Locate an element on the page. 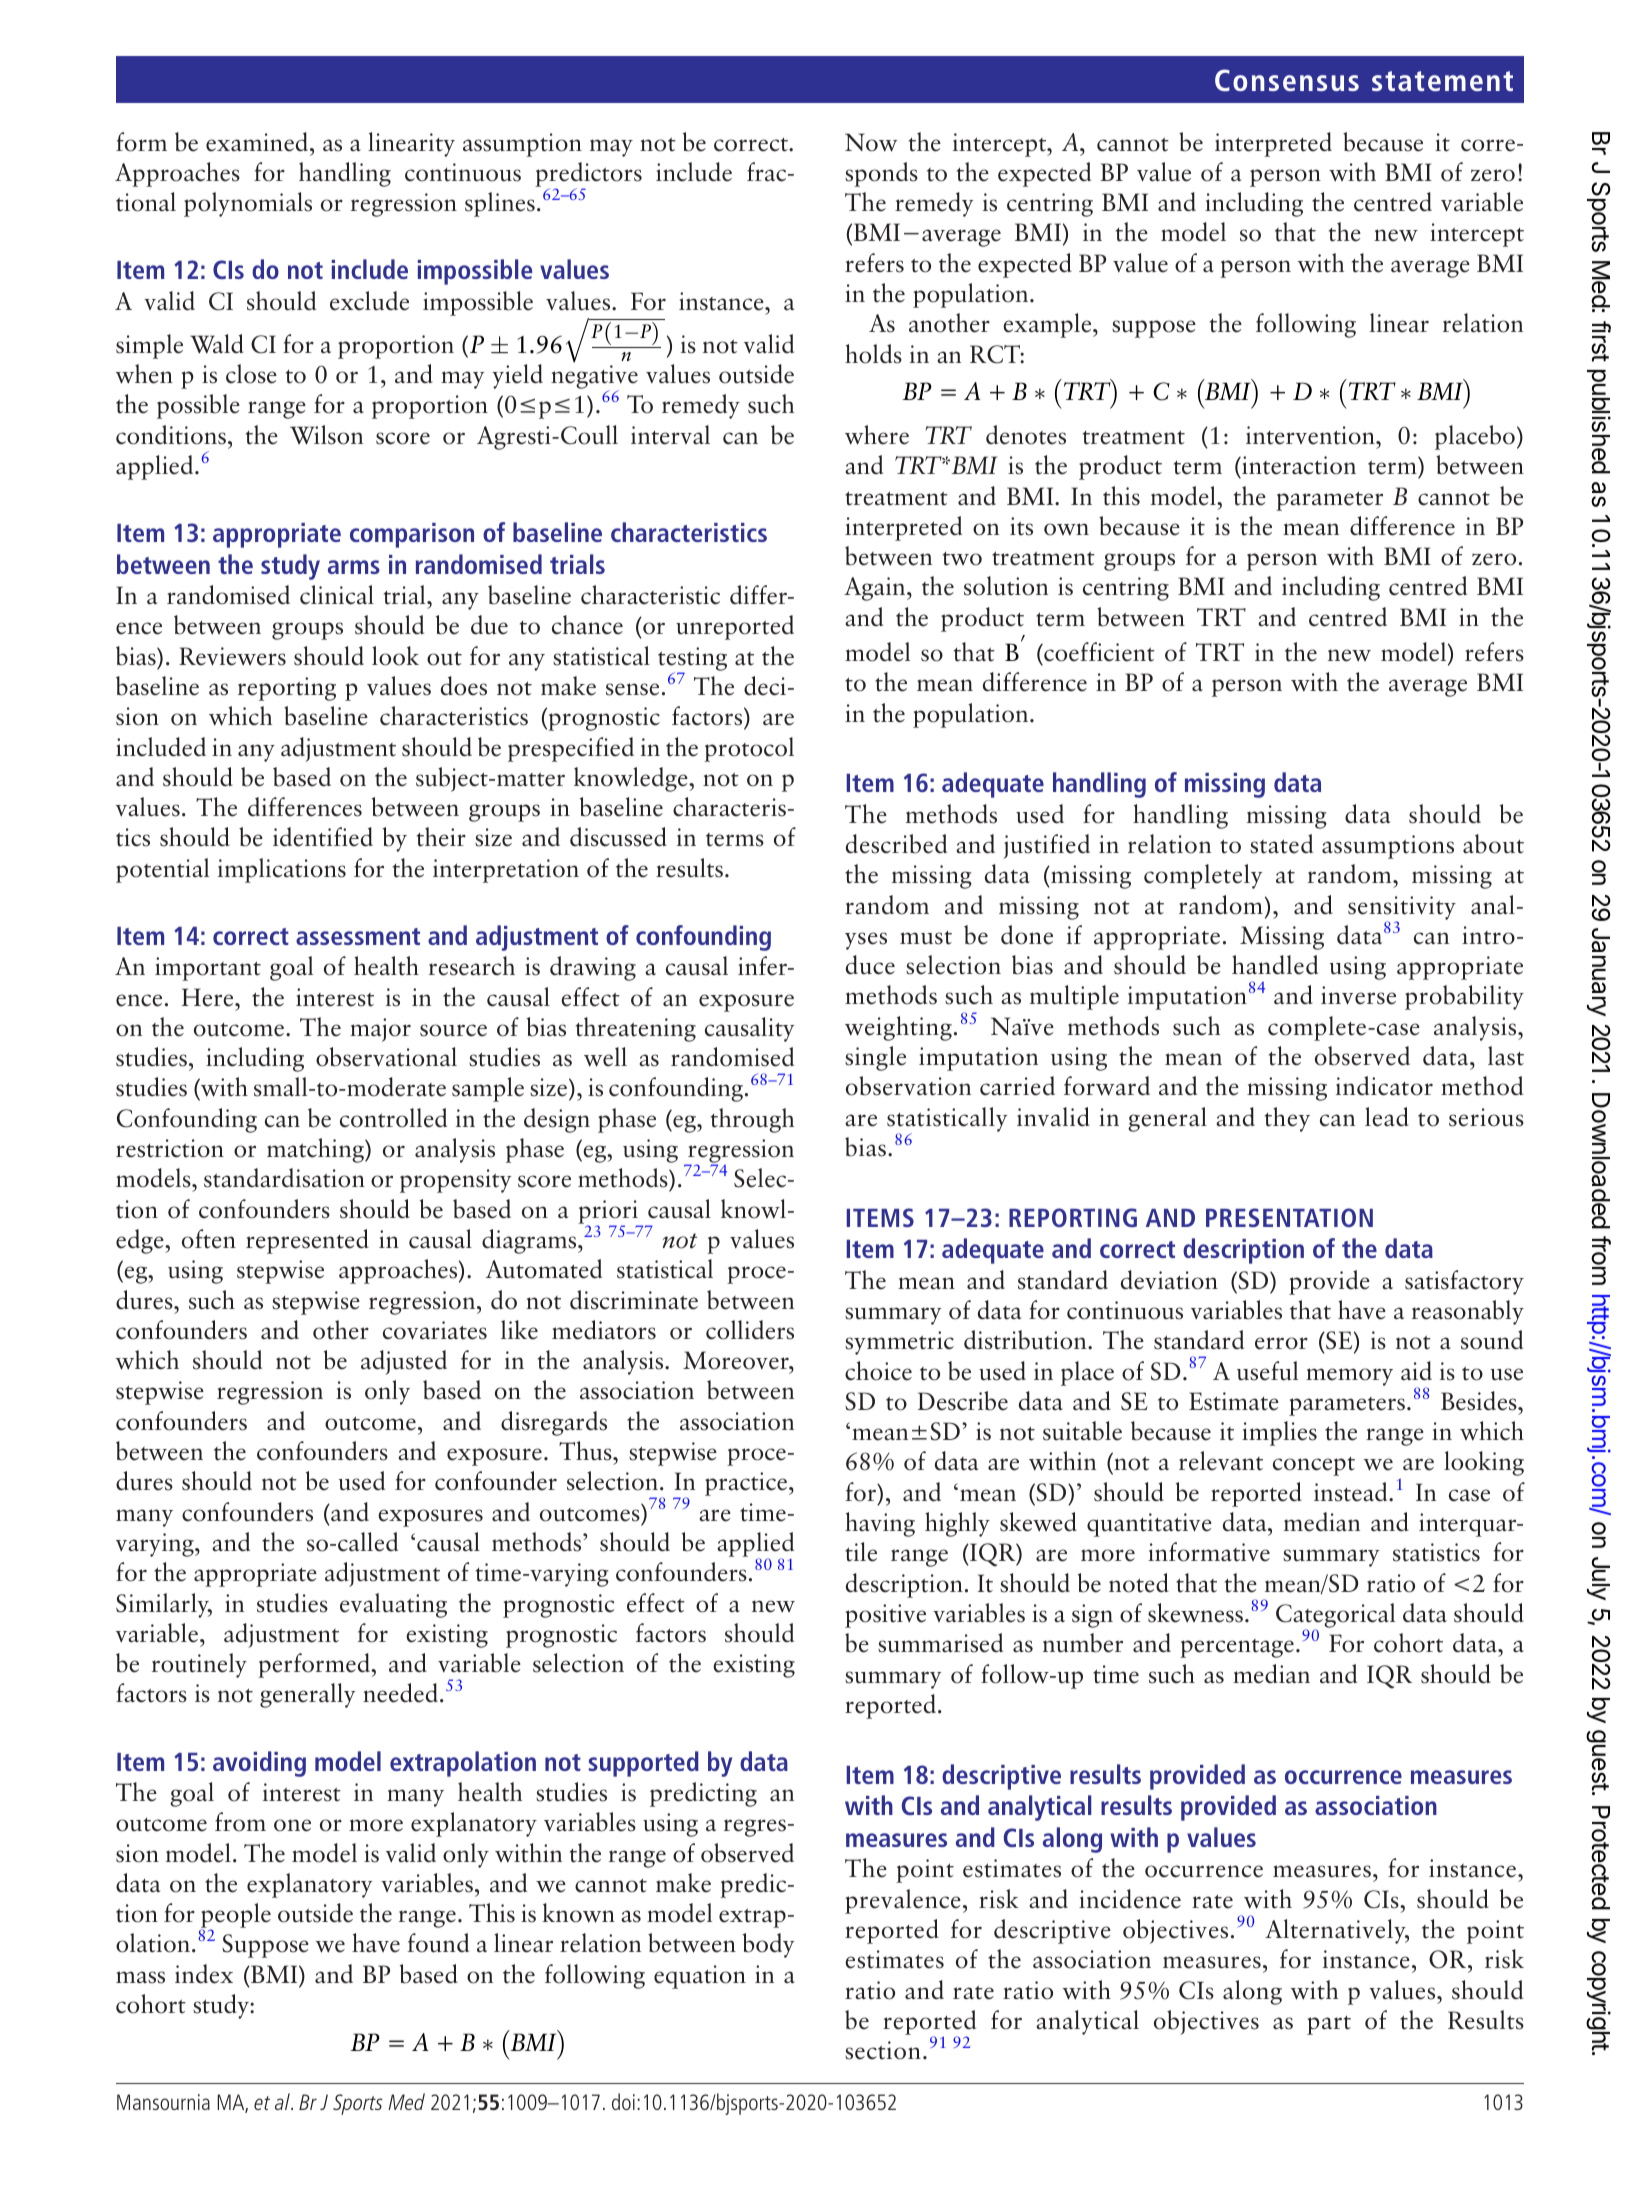  Consensus is located at coordinates (1287, 80).
